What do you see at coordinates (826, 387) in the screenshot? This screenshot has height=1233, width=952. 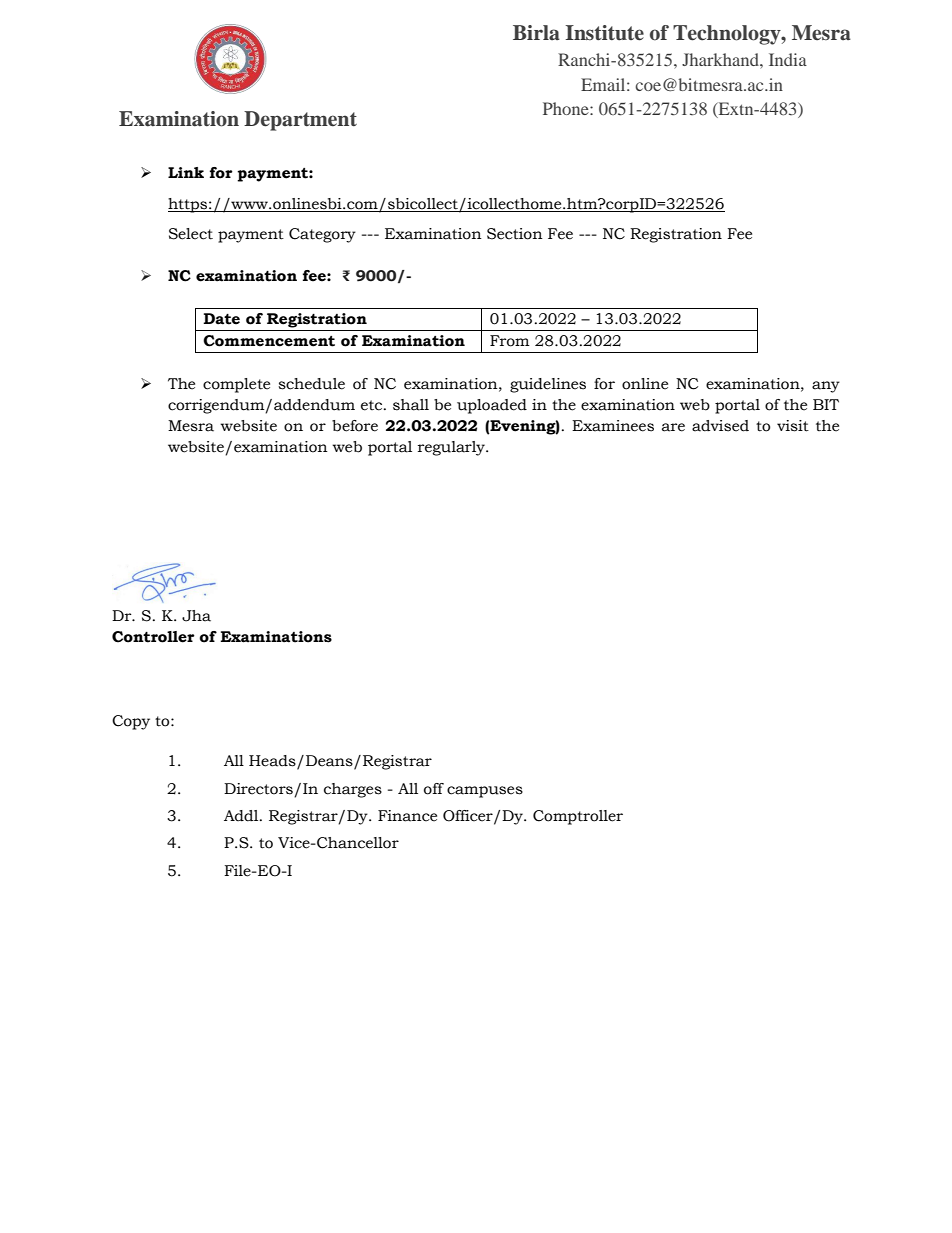 I see `any` at bounding box center [826, 387].
